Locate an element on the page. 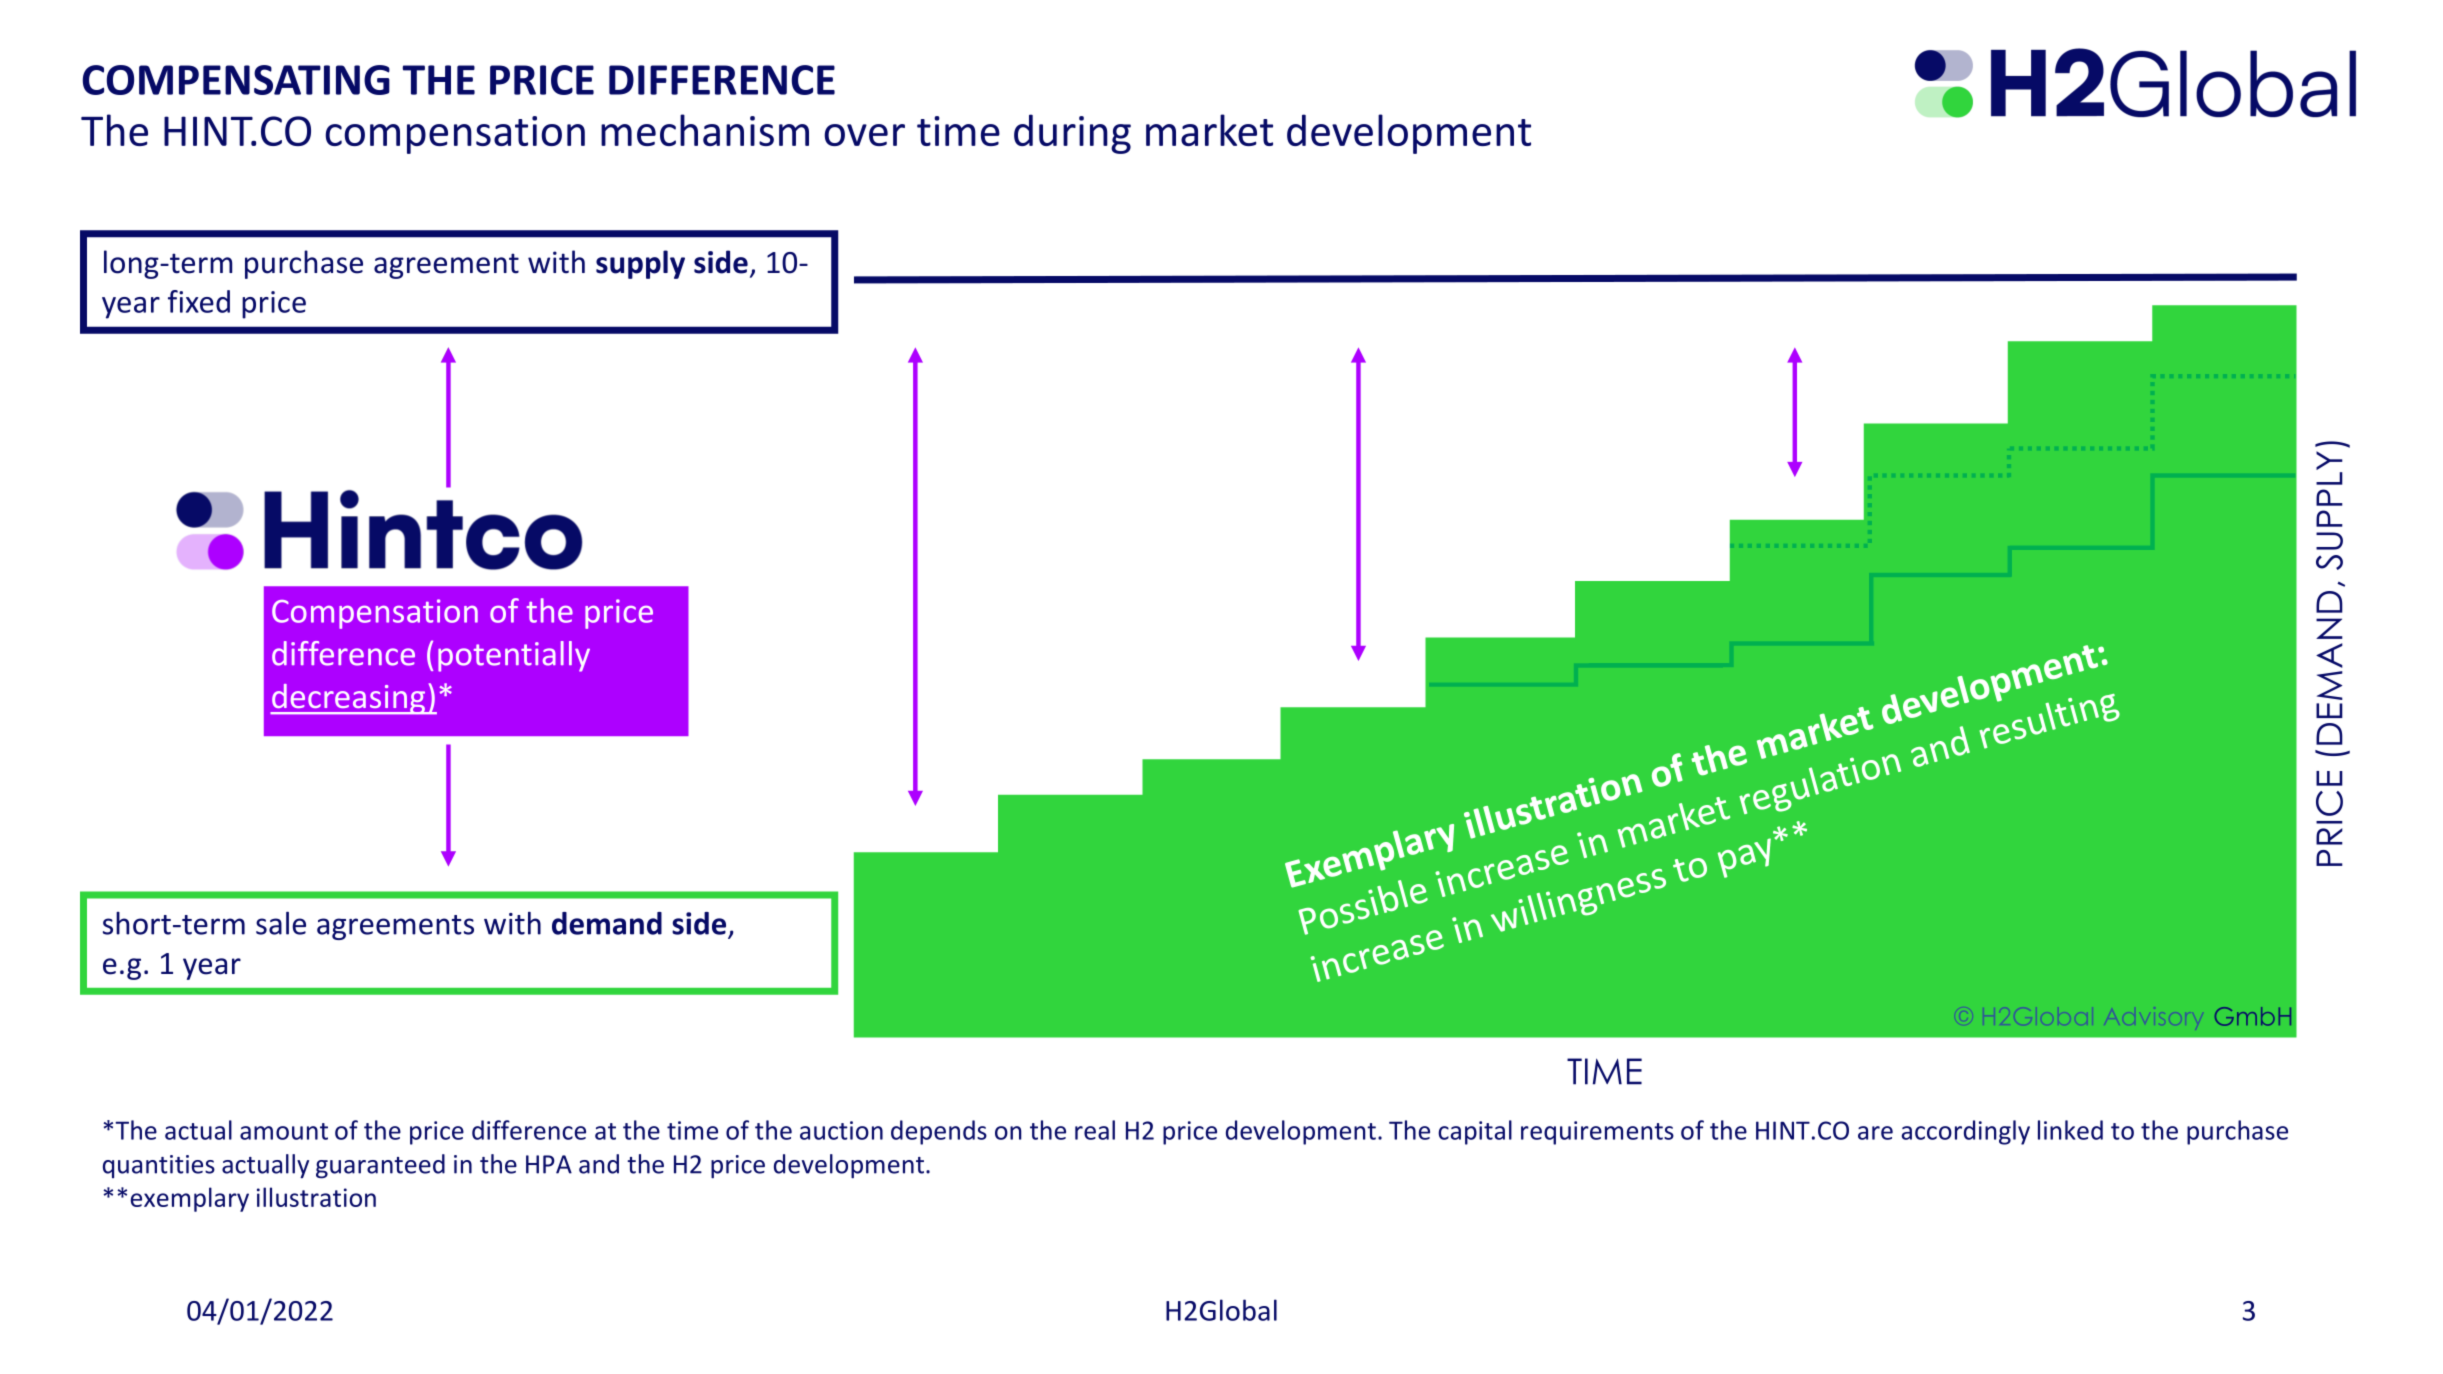 The height and width of the document is (1374, 2443). guaranteed is located at coordinates (380, 1166).
